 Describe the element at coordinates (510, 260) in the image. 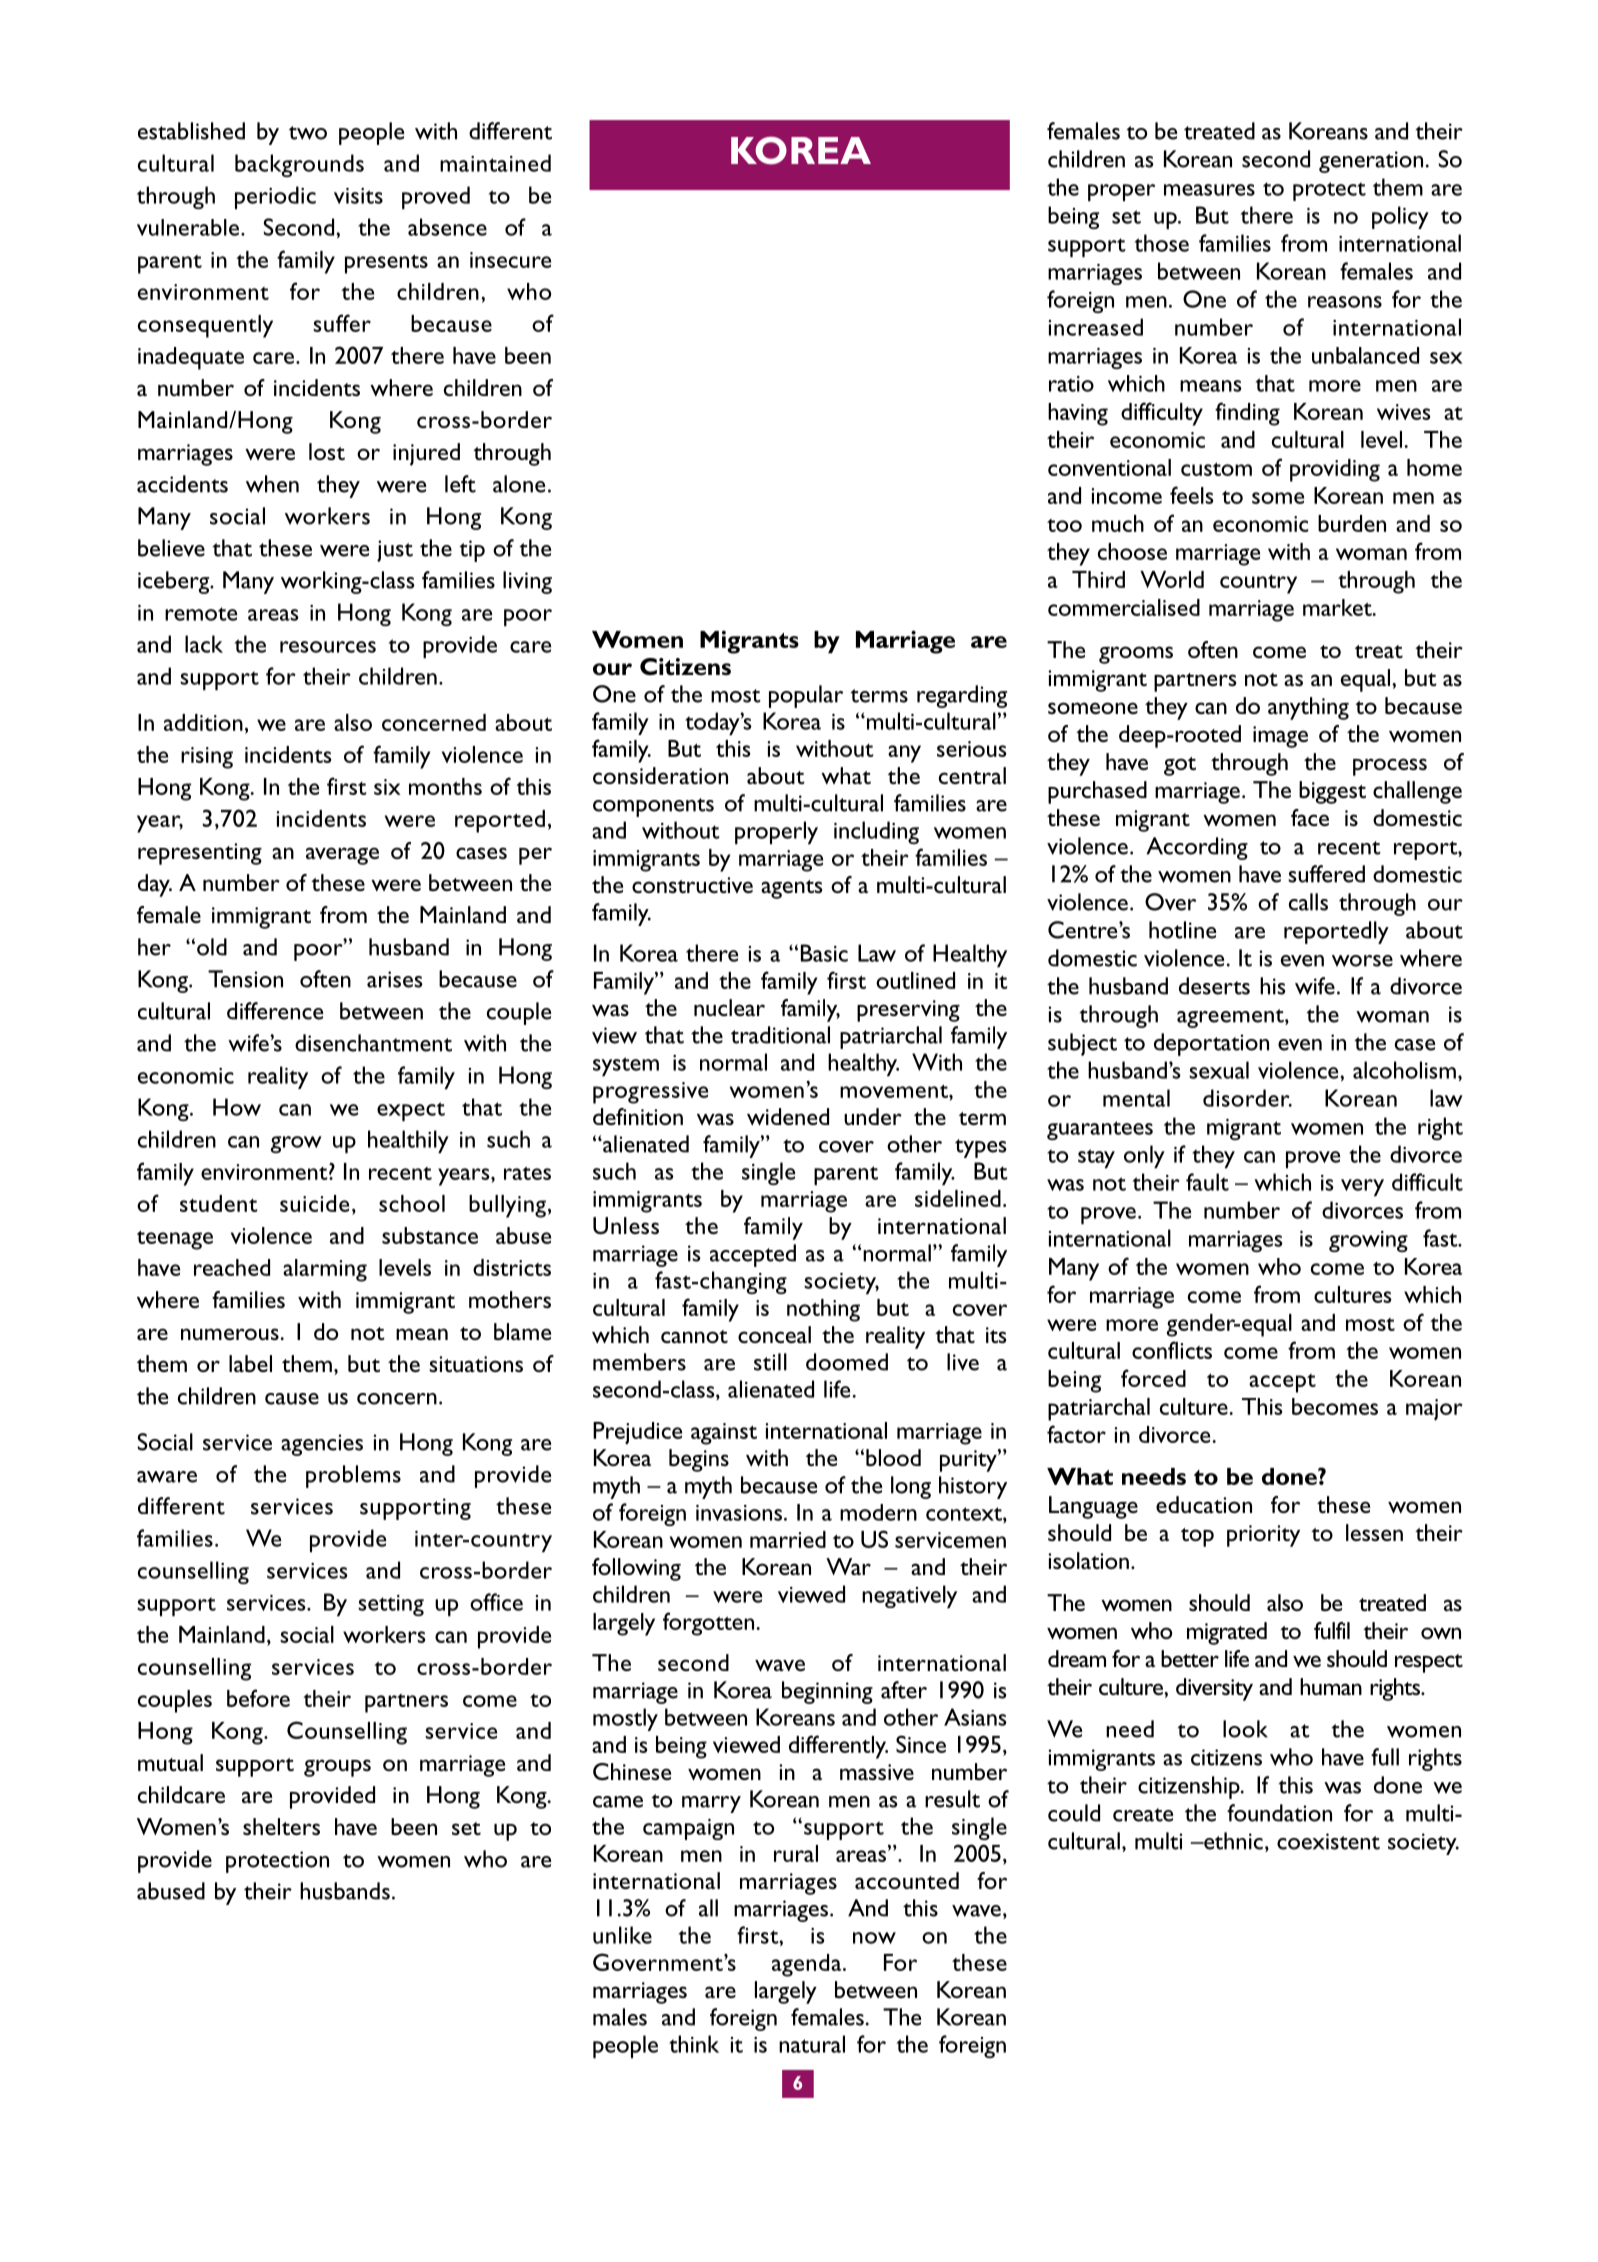

I see `insecure` at that location.
